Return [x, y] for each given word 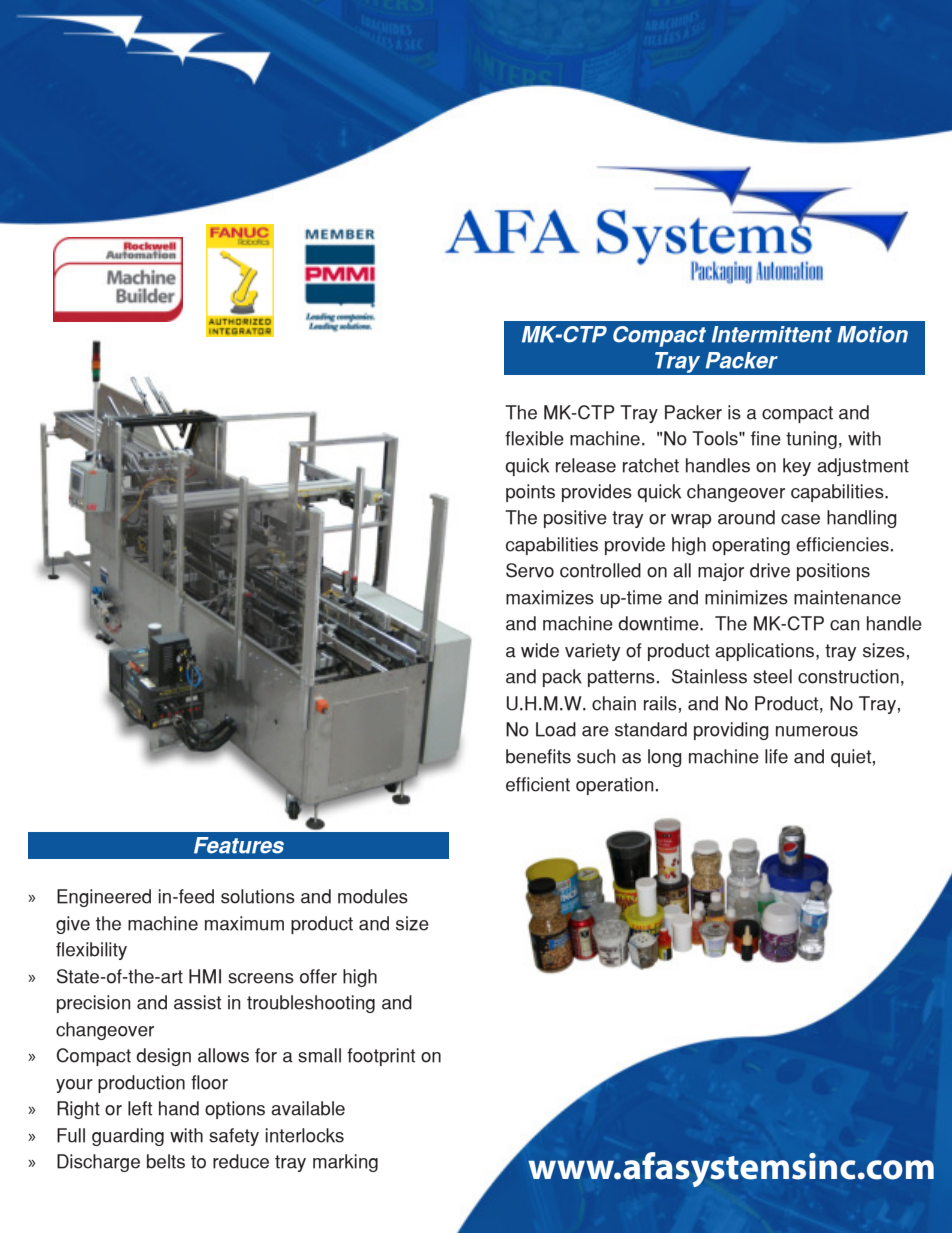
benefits [538, 756]
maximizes [550, 597]
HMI [205, 976]
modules [373, 896]
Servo [530, 570]
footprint [381, 1057]
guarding [128, 1137]
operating [751, 546]
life [776, 756]
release [586, 465]
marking [345, 1163]
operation [614, 786]
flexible [534, 438]
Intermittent [772, 334]
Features [239, 845]
